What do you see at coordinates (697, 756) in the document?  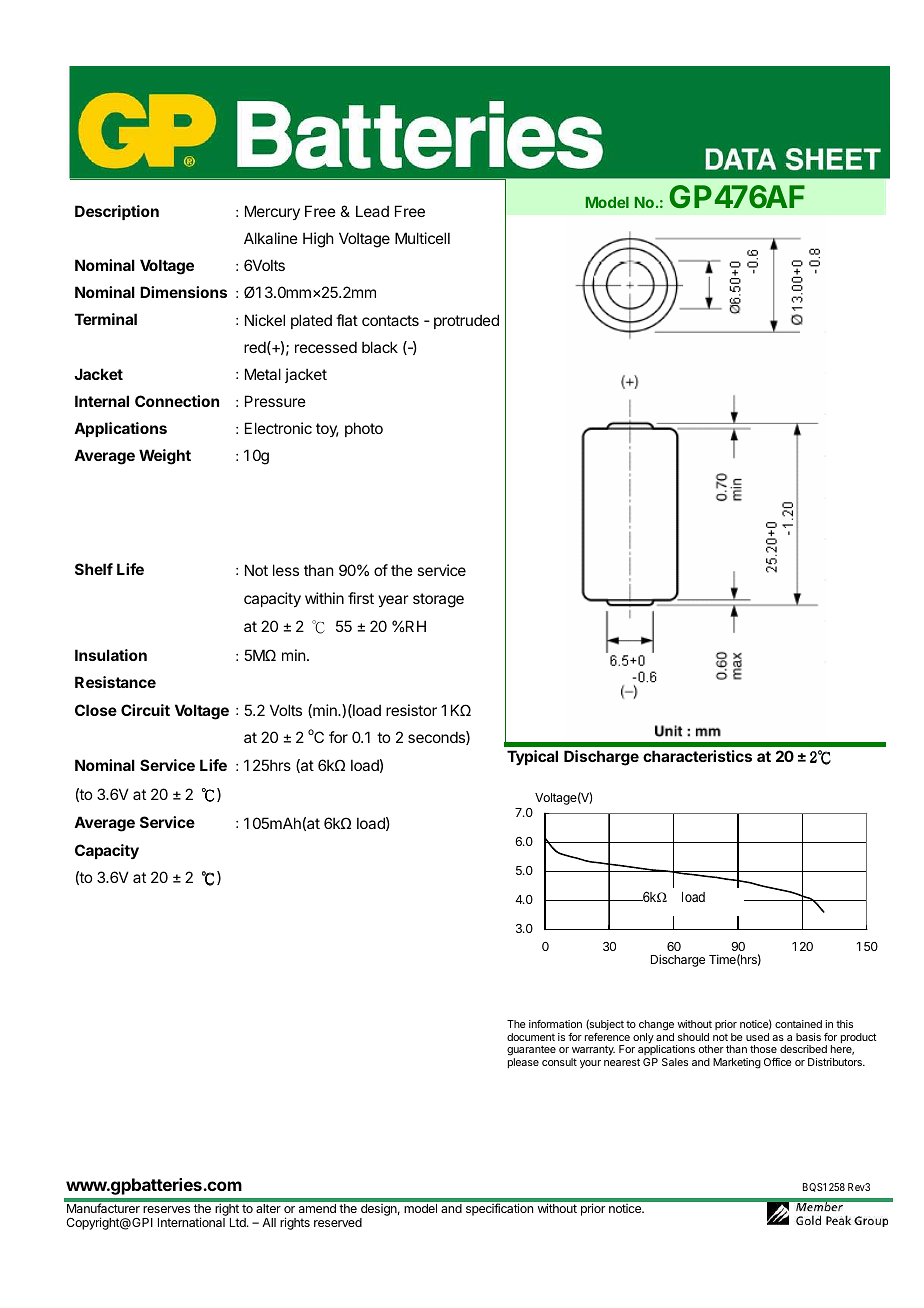 I see `characteristics` at bounding box center [697, 756].
